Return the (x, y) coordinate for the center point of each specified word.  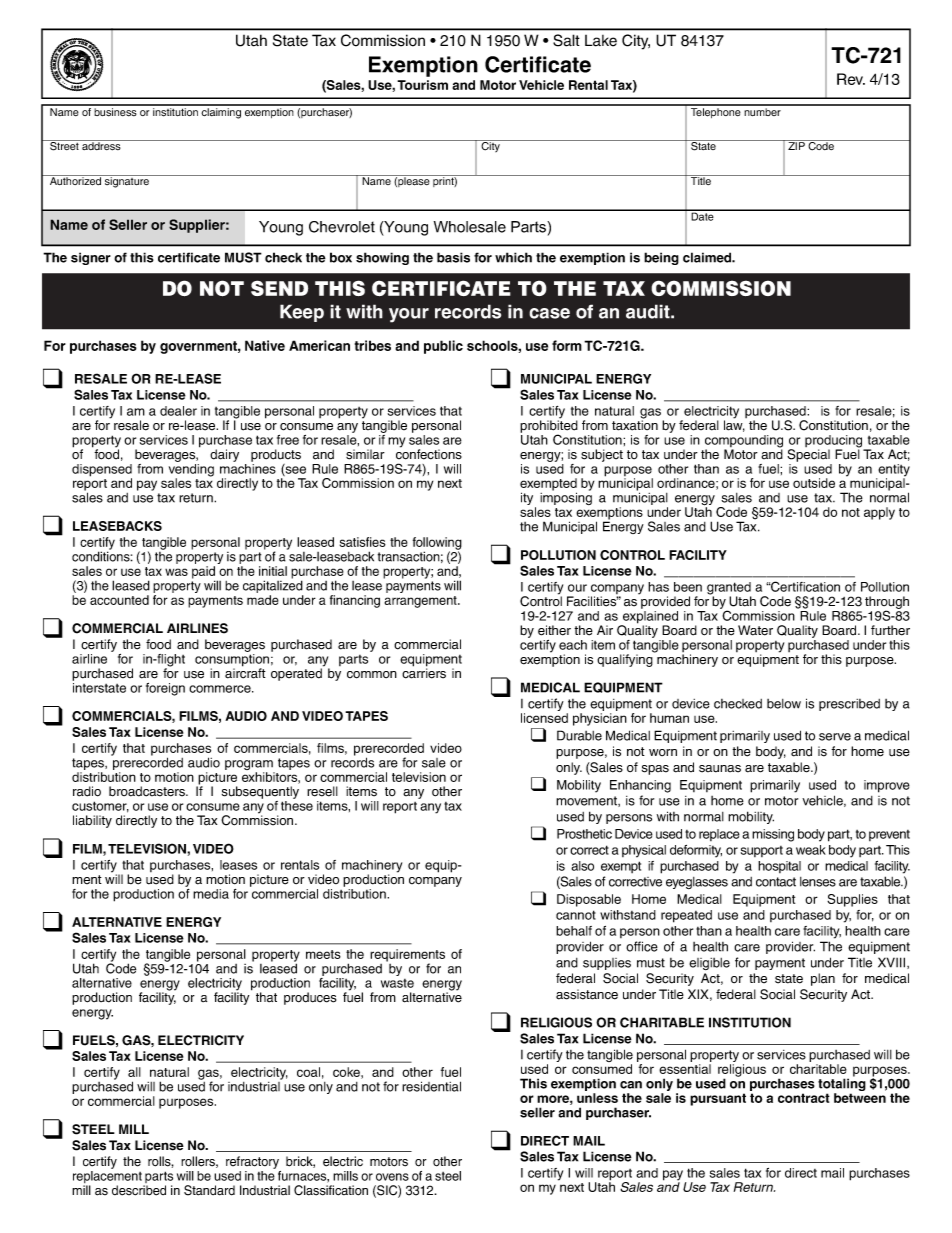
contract (804, 1098)
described (139, 1190)
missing (773, 835)
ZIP (796, 145)
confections (429, 453)
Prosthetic (584, 834)
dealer (178, 411)
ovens (392, 1177)
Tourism (422, 85)
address (101, 145)
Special (808, 455)
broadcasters (148, 791)
